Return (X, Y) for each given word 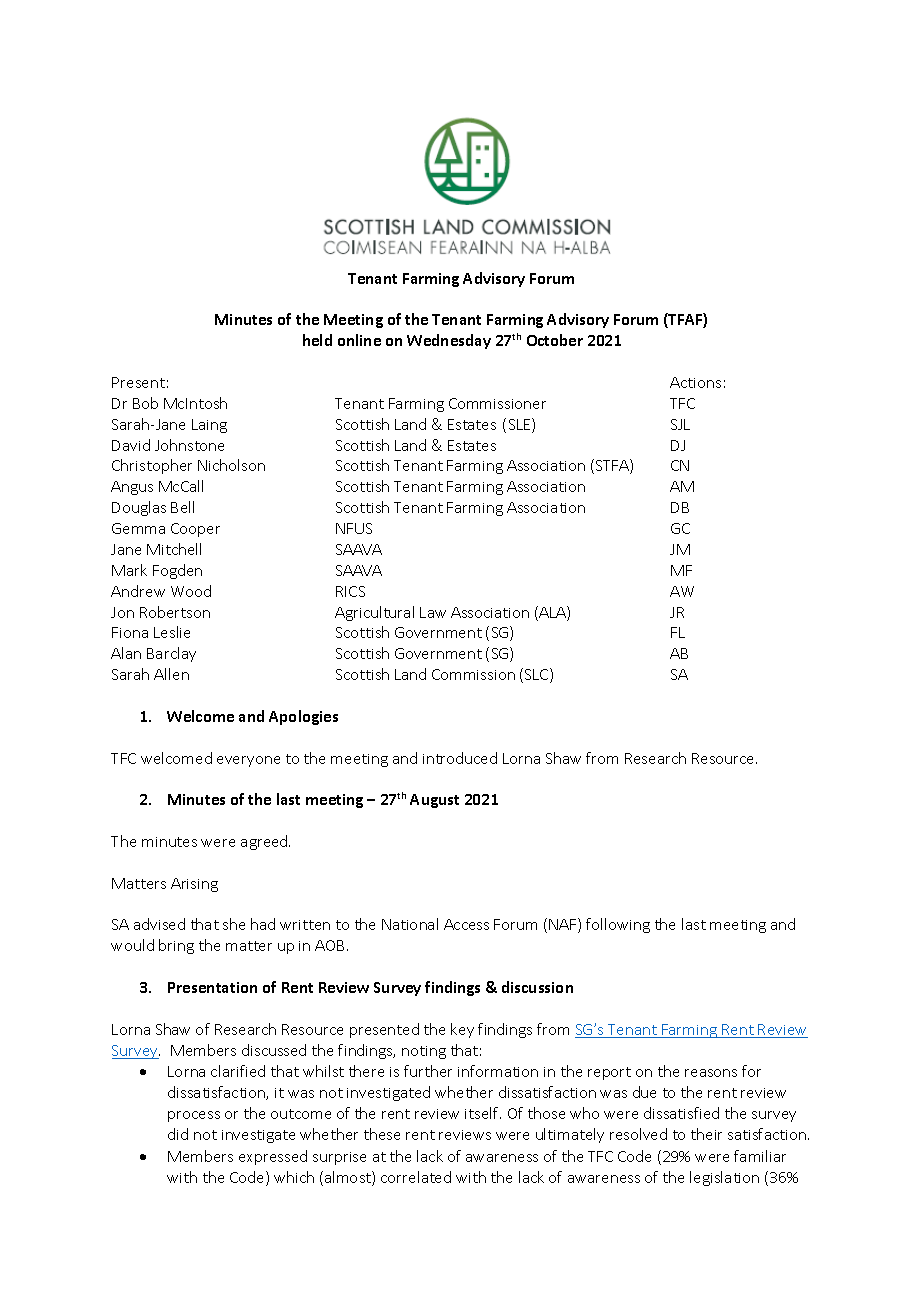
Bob (145, 403)
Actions (695, 382)
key (462, 1030)
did (178, 1134)
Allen (171, 674)
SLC (538, 675)
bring (176, 946)
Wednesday (449, 341)
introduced (460, 758)
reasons (711, 1073)
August (434, 801)
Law (433, 612)
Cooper (195, 530)
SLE (521, 425)
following (618, 925)
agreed (265, 842)
